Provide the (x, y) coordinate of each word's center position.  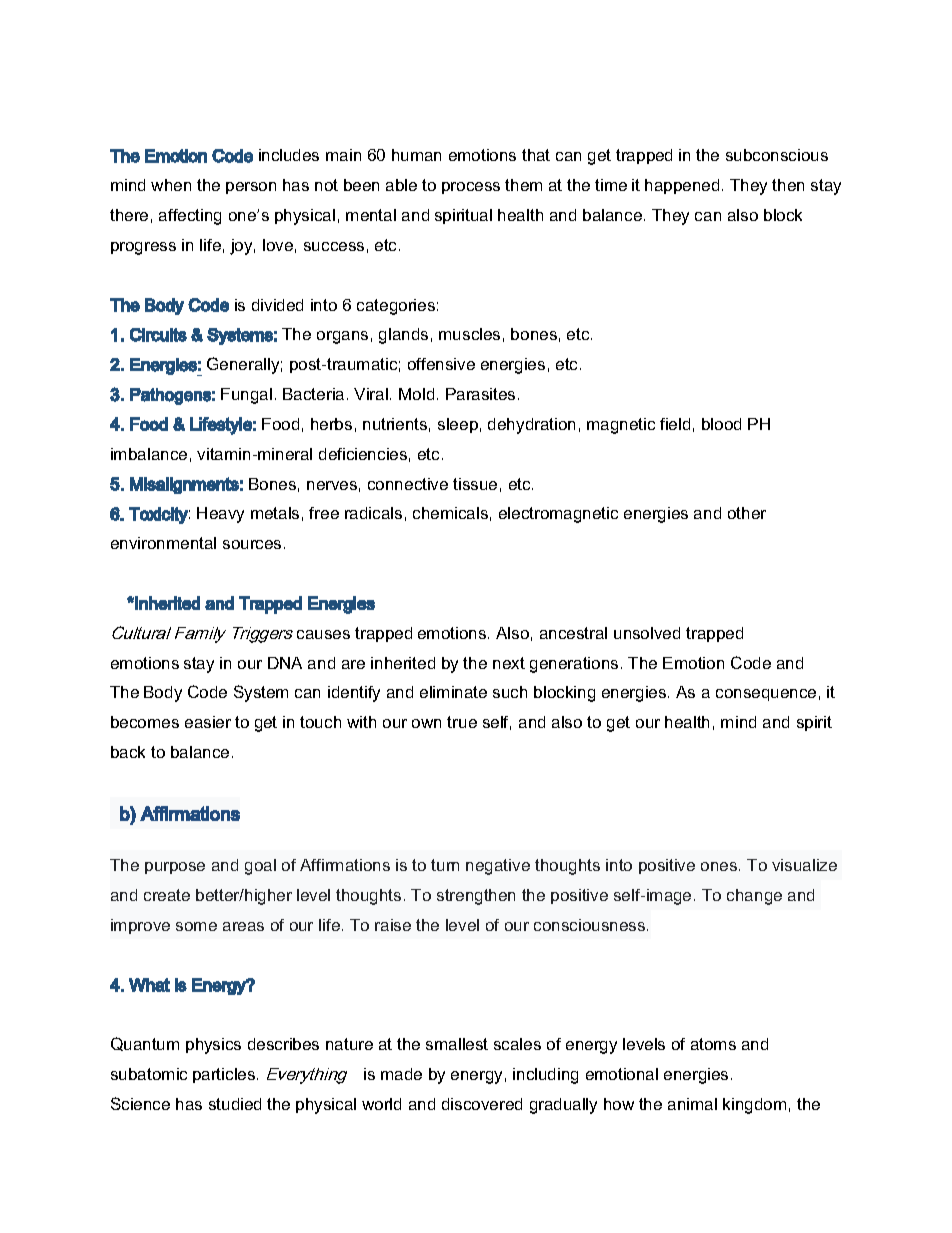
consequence (766, 695)
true (462, 722)
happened (682, 186)
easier (208, 722)
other (747, 513)
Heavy (220, 515)
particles (225, 1075)
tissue (475, 484)
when (171, 185)
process (471, 188)
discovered (482, 1104)
